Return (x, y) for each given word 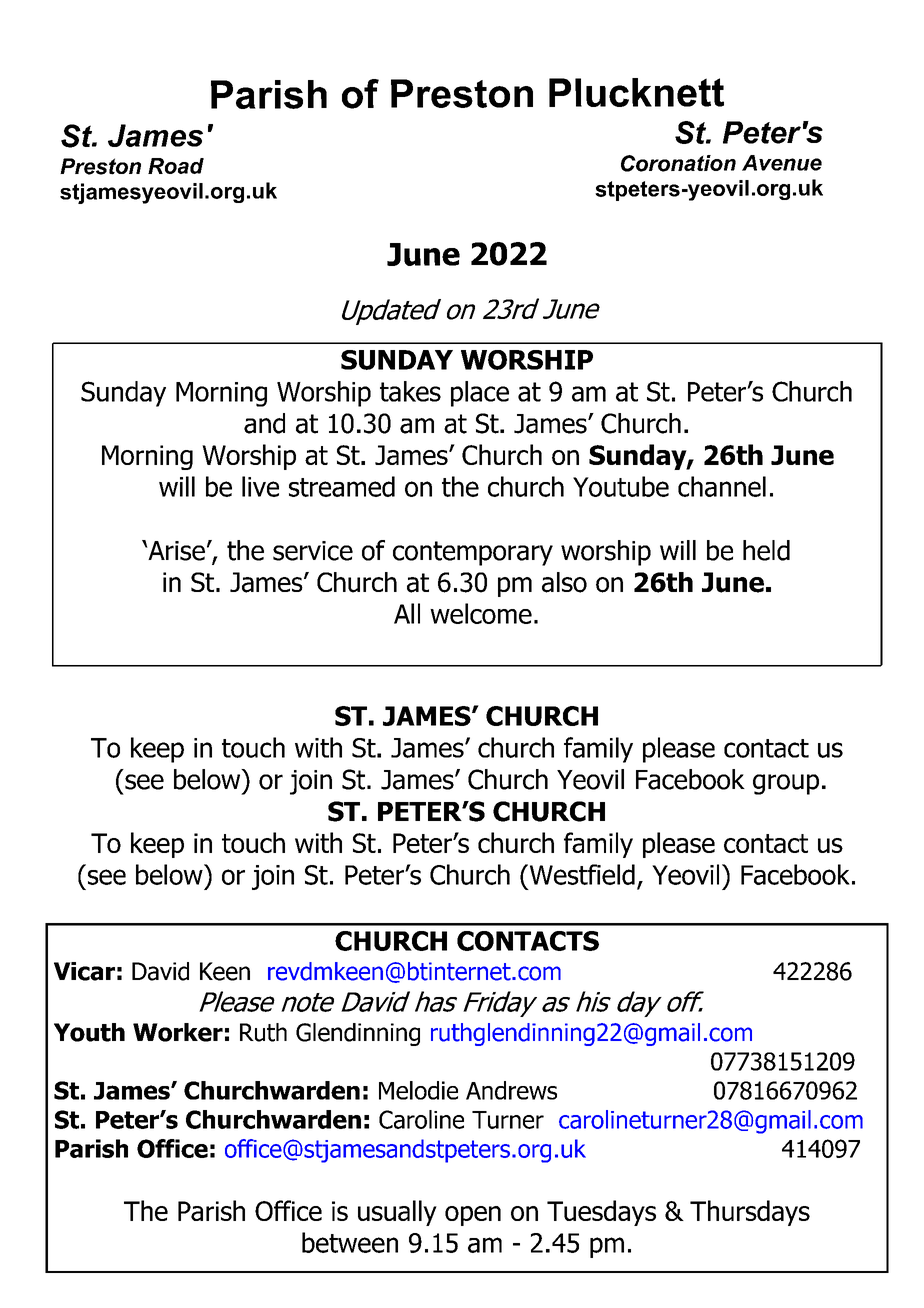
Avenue (782, 163)
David (160, 971)
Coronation (678, 163)
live (260, 486)
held (766, 550)
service (313, 551)
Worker (178, 1032)
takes (410, 391)
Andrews (511, 1090)
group (786, 784)
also (564, 582)
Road (176, 166)
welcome (481, 613)
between (350, 1242)
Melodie (418, 1090)
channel (722, 486)
